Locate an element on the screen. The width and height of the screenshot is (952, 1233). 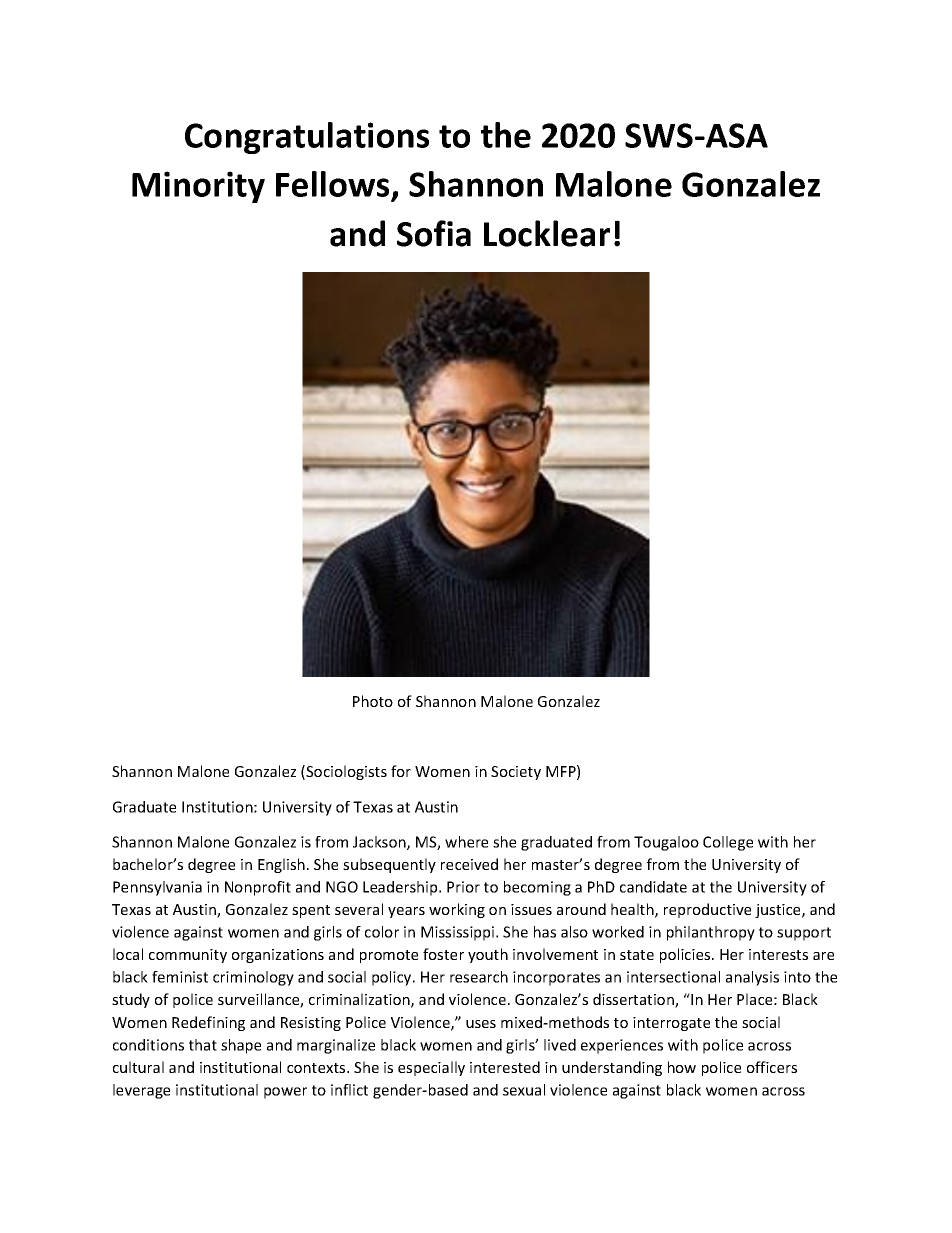
where is located at coordinates (466, 842).
